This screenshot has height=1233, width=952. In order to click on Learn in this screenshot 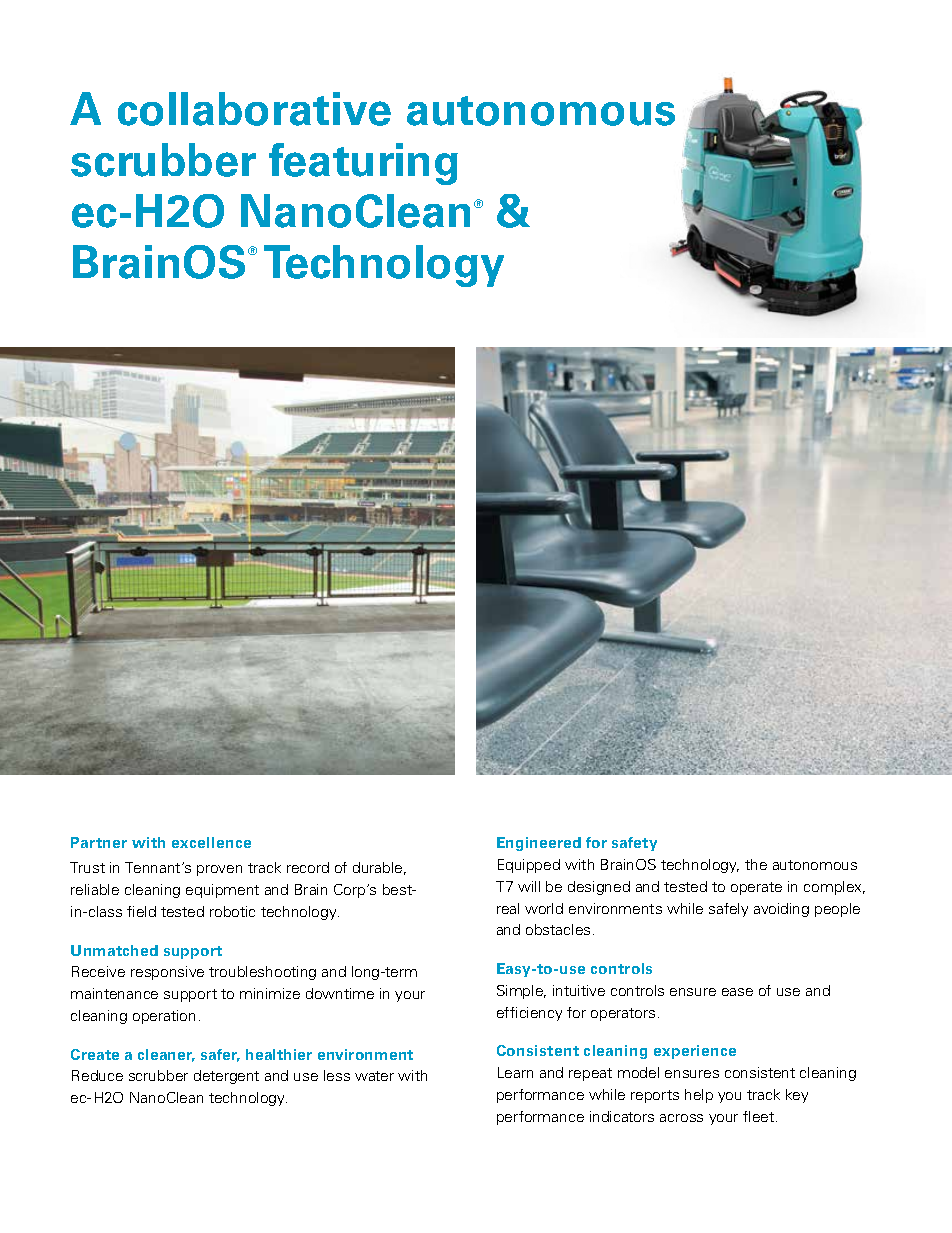, I will do `click(515, 1072)`.
